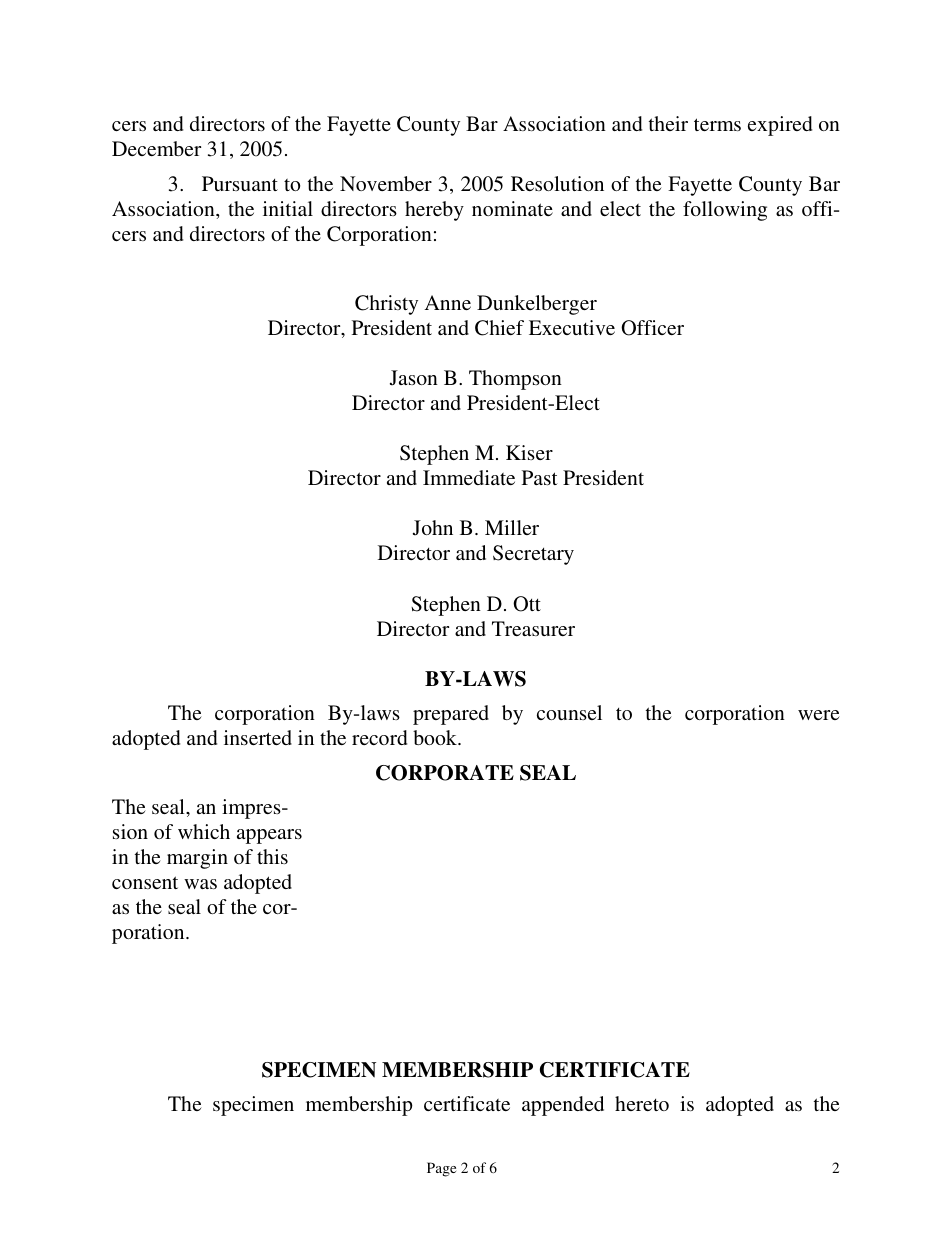  I want to click on John, so click(433, 528).
